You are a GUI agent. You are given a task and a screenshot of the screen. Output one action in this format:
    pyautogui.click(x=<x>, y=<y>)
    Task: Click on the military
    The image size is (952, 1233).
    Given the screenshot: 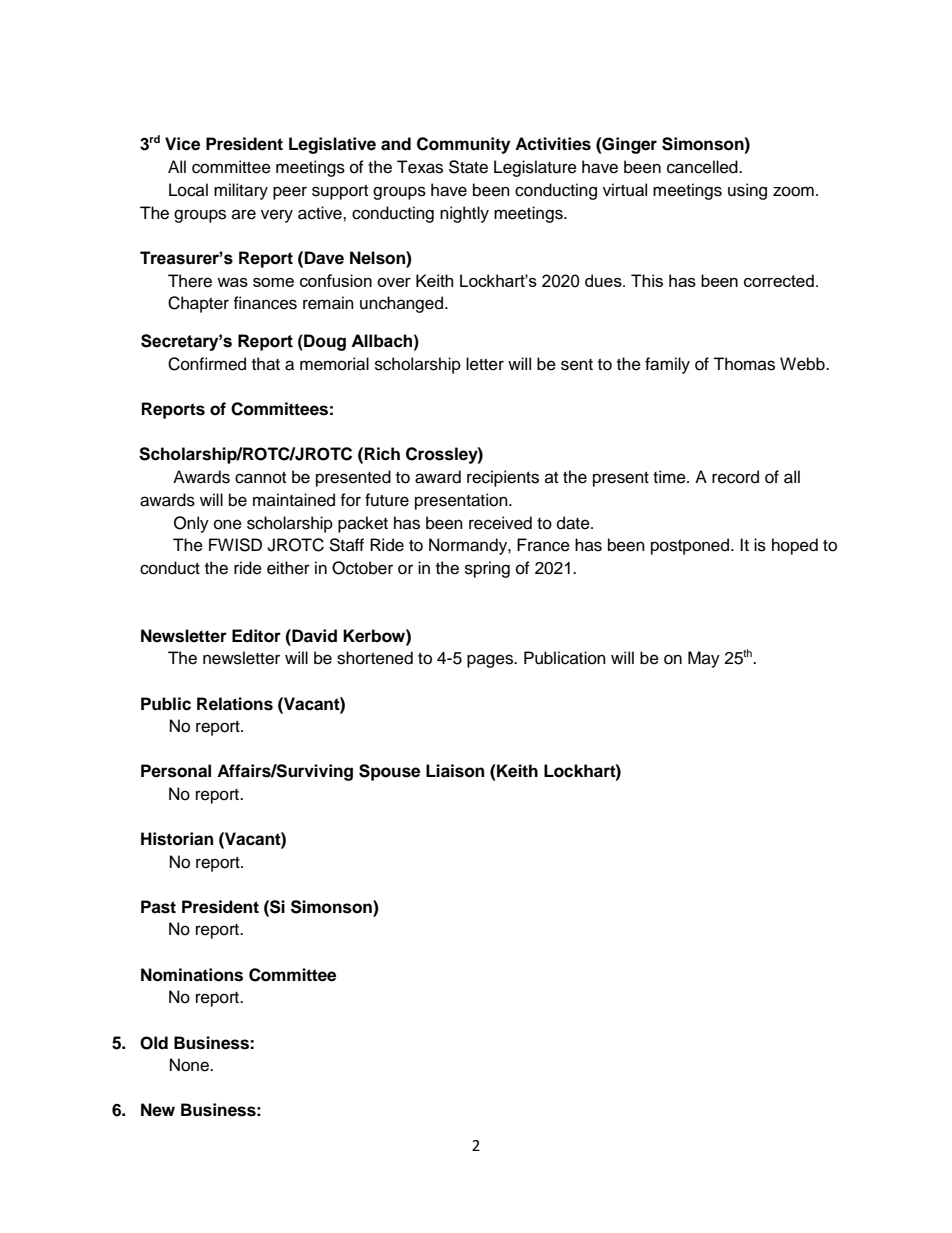 What is the action you would take?
    pyautogui.click(x=241, y=191)
